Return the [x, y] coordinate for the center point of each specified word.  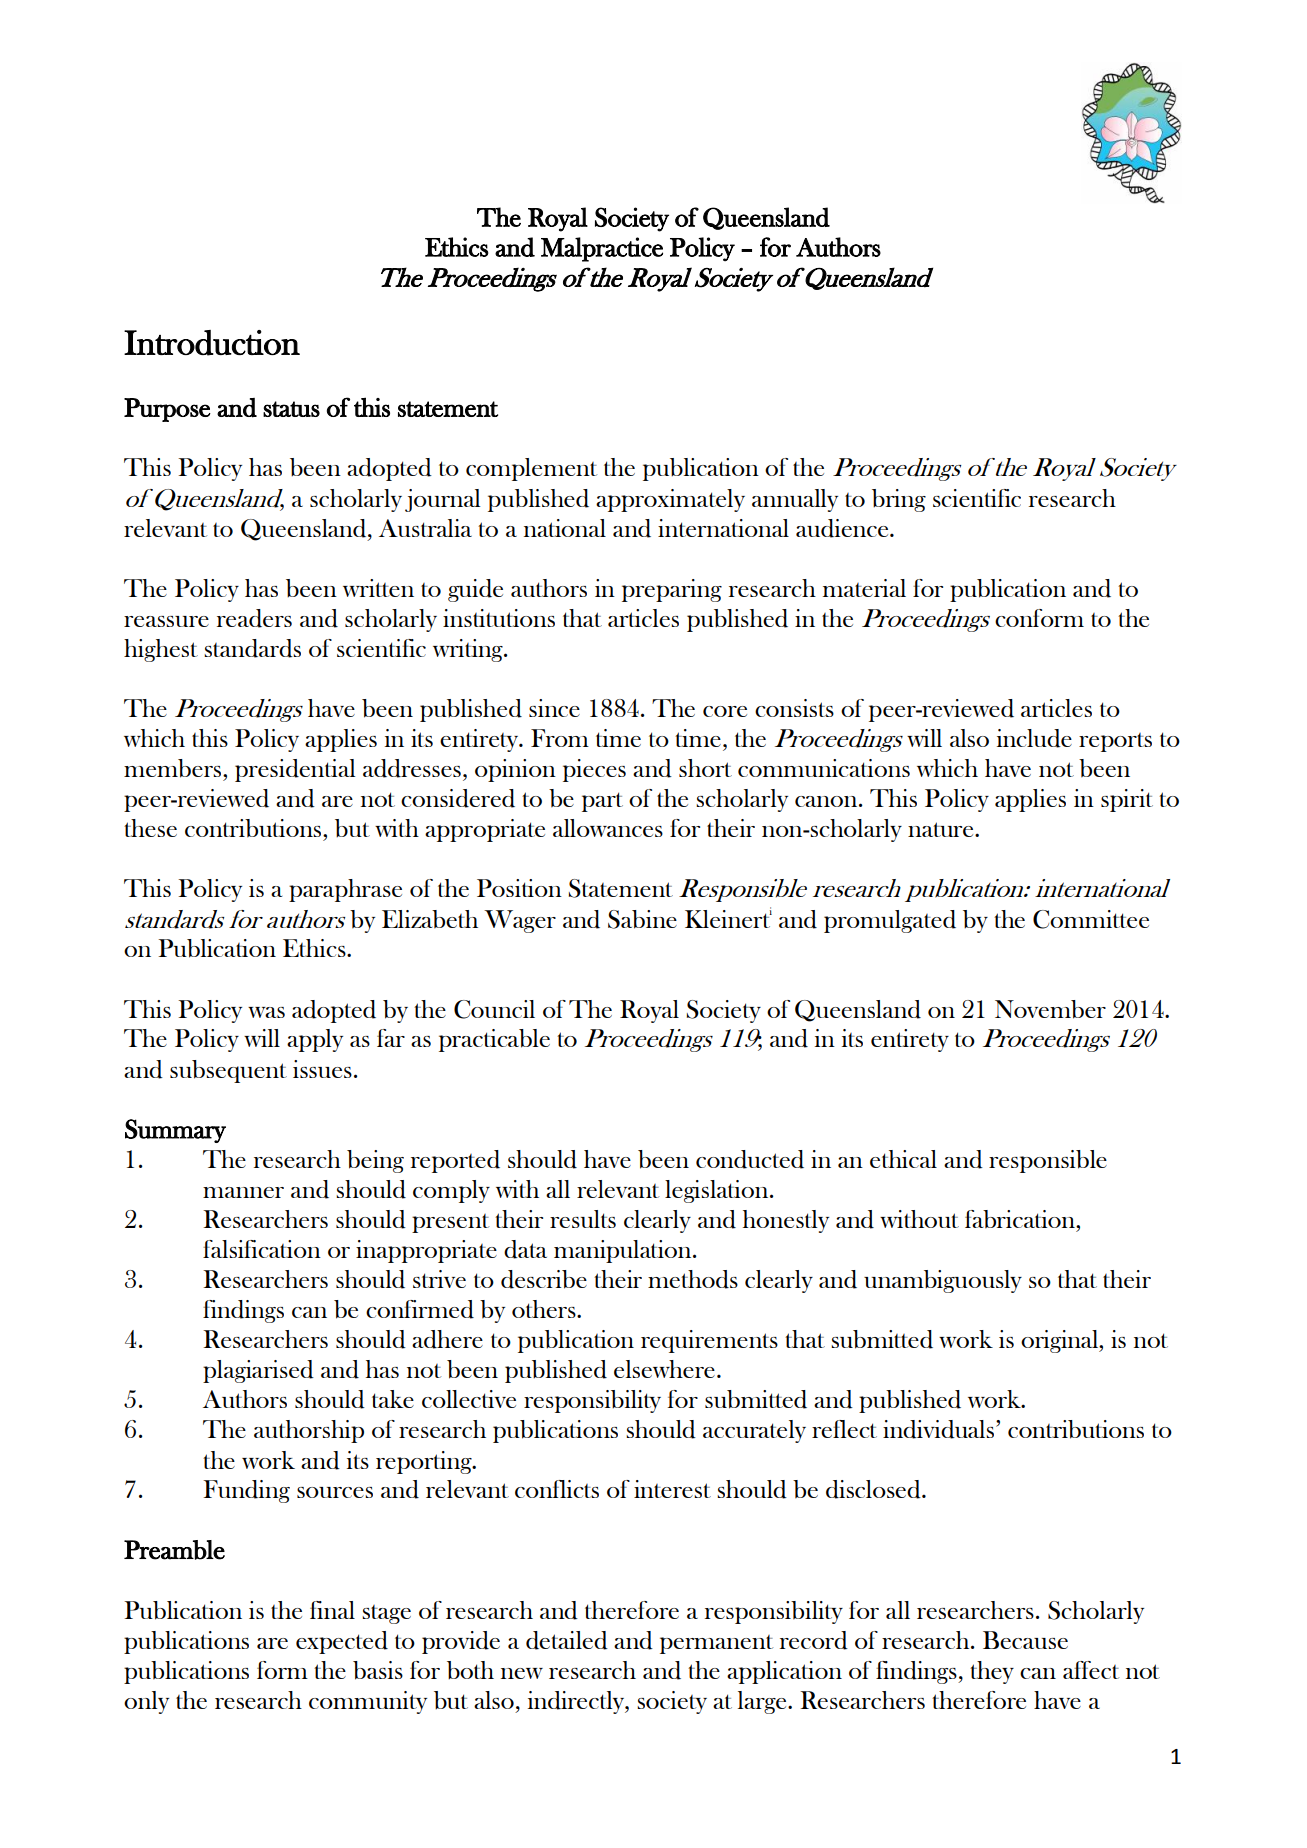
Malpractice [602, 249]
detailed [567, 1640]
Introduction [212, 343]
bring [899, 500]
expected [342, 1642]
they [992, 1672]
